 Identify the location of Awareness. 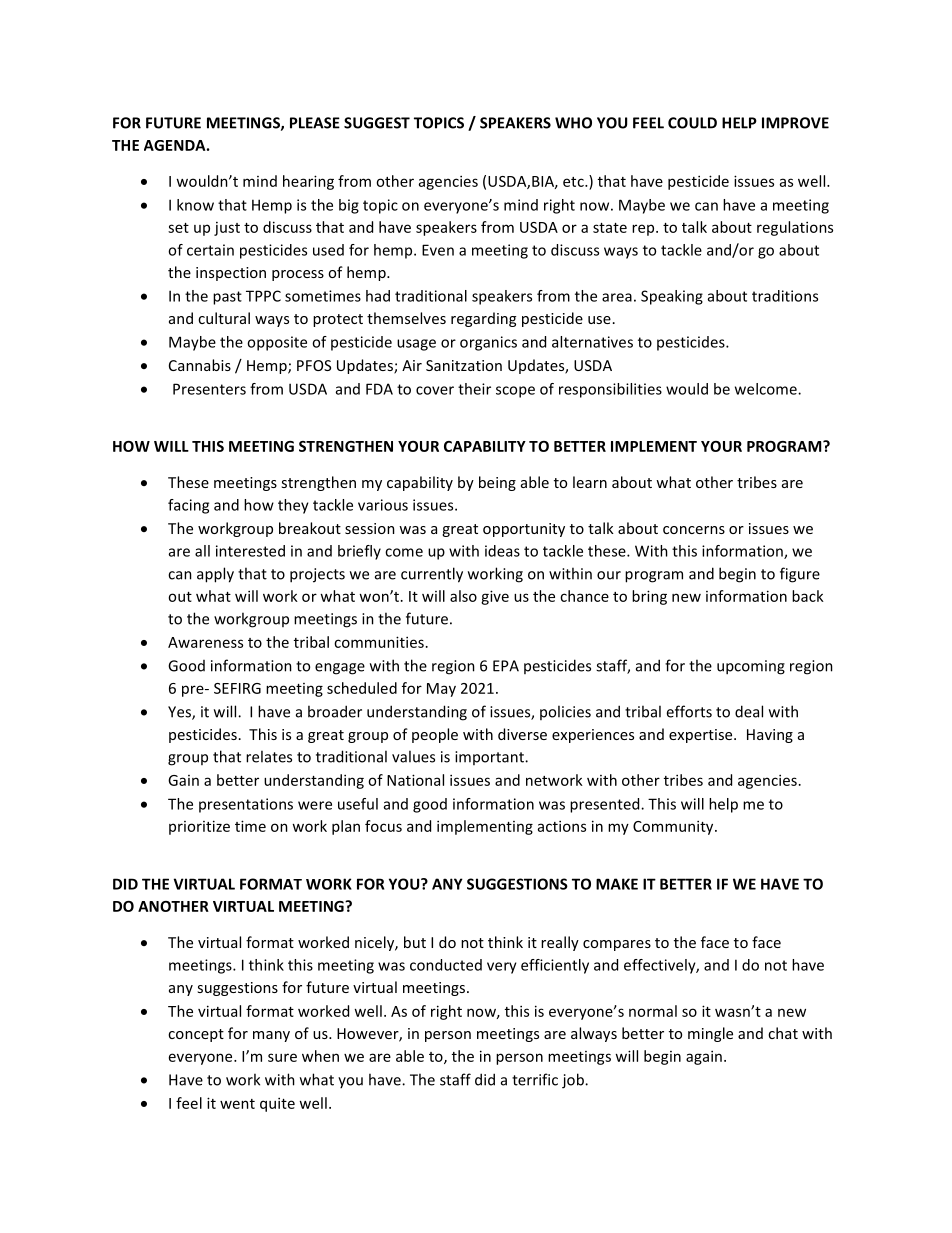
(205, 642).
